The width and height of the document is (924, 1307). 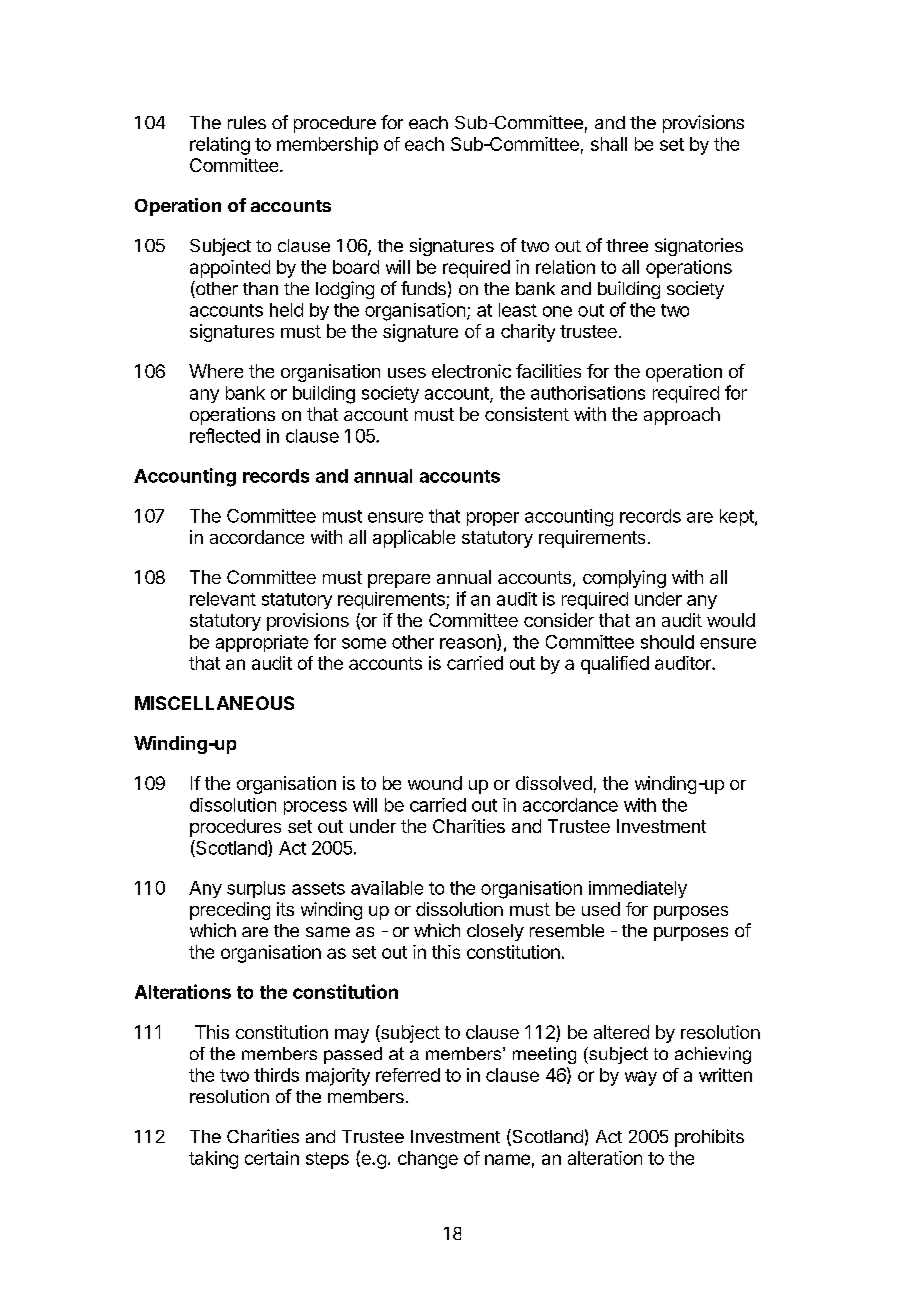 I want to click on reflected, so click(x=225, y=435).
